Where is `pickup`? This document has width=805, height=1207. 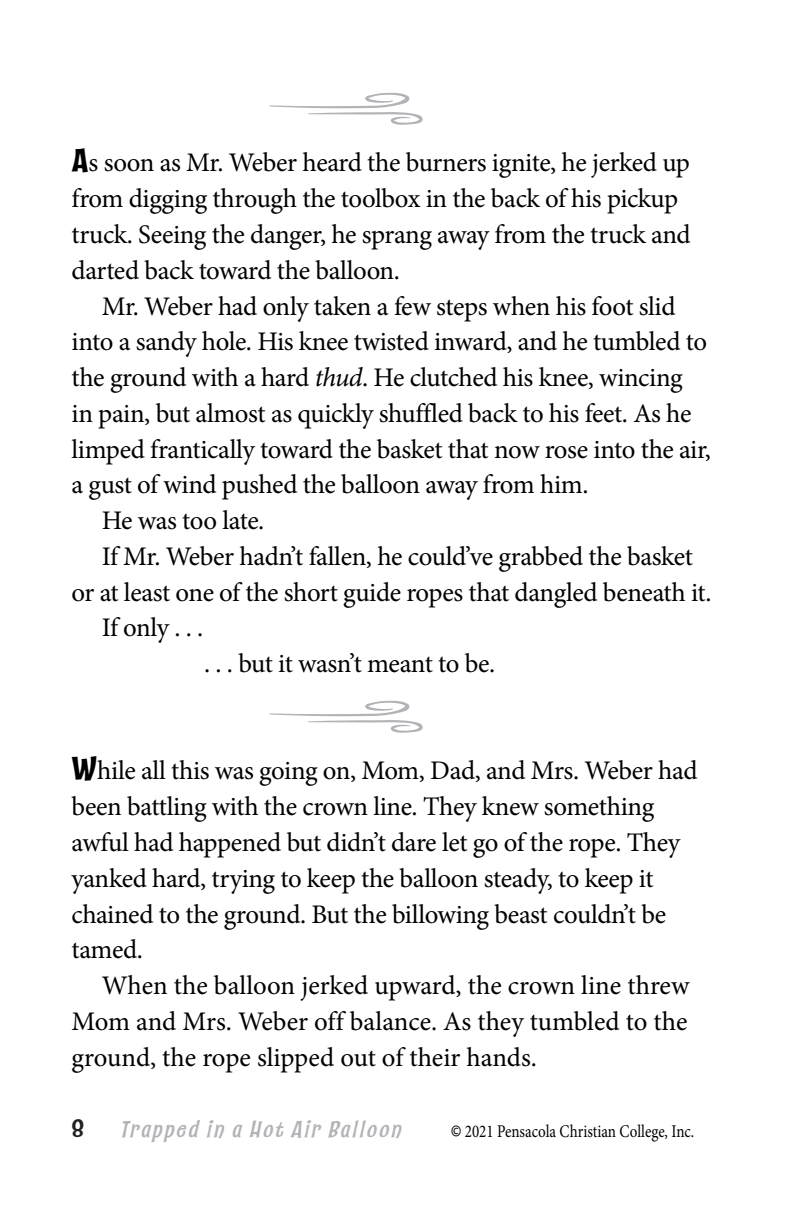
pickup is located at coordinates (642, 201).
